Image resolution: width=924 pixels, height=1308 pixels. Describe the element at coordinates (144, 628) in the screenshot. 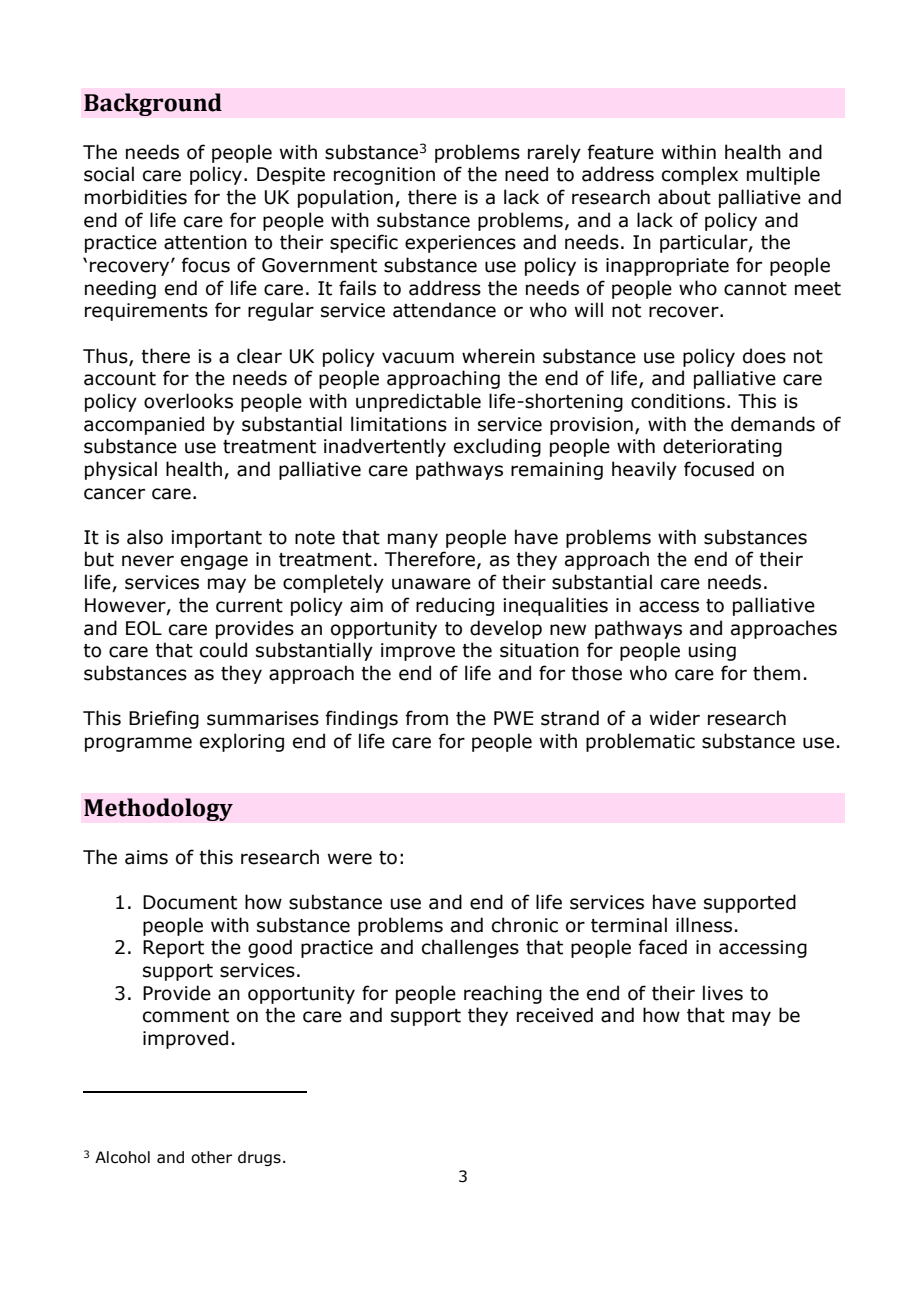

I see `EOL` at that location.
